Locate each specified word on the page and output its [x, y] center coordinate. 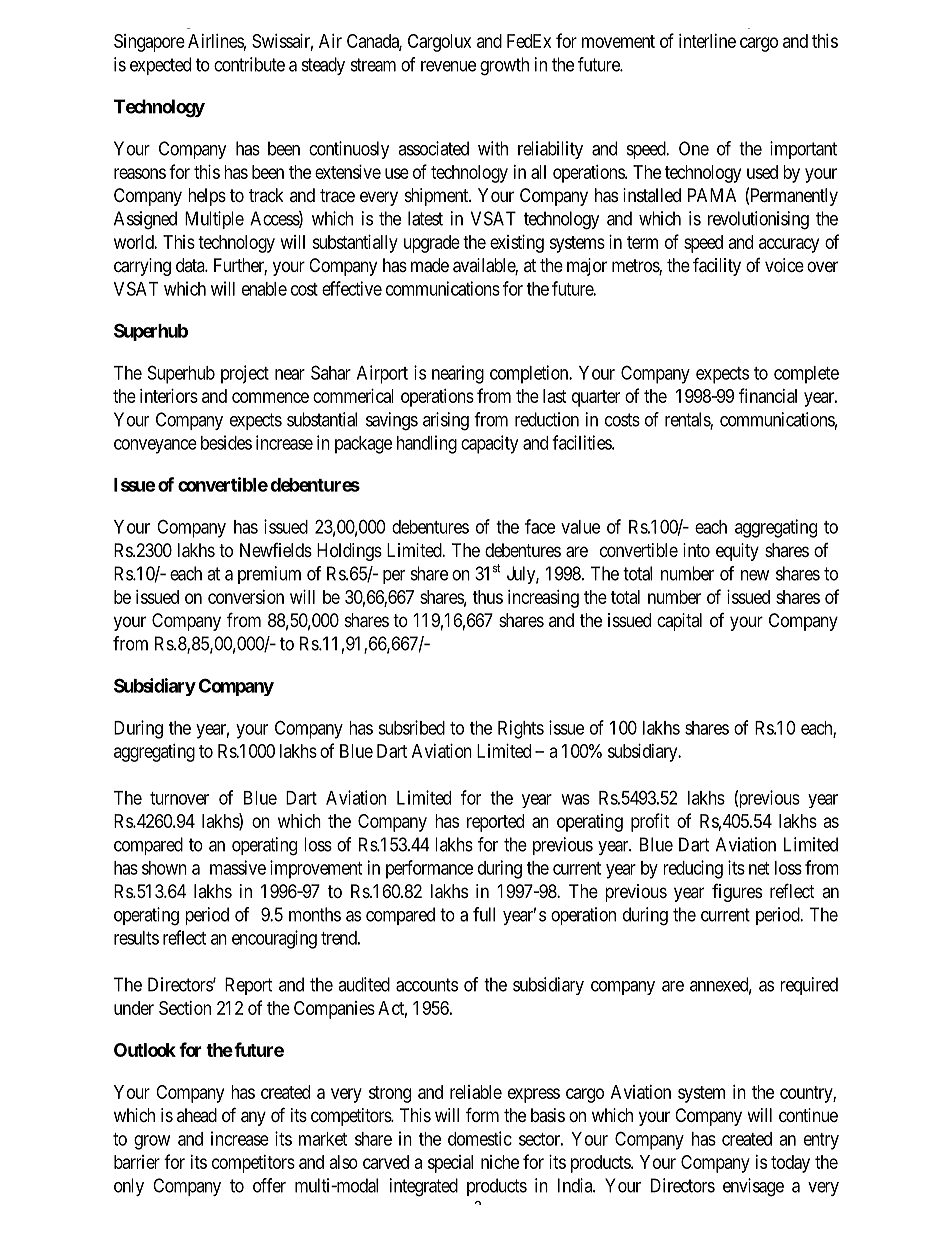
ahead [197, 1115]
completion [530, 374]
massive [238, 867]
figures [737, 893]
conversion [246, 597]
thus [488, 597]
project [245, 374]
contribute [249, 64]
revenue [448, 66]
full [484, 914]
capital [679, 622]
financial [768, 395]
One [694, 148]
